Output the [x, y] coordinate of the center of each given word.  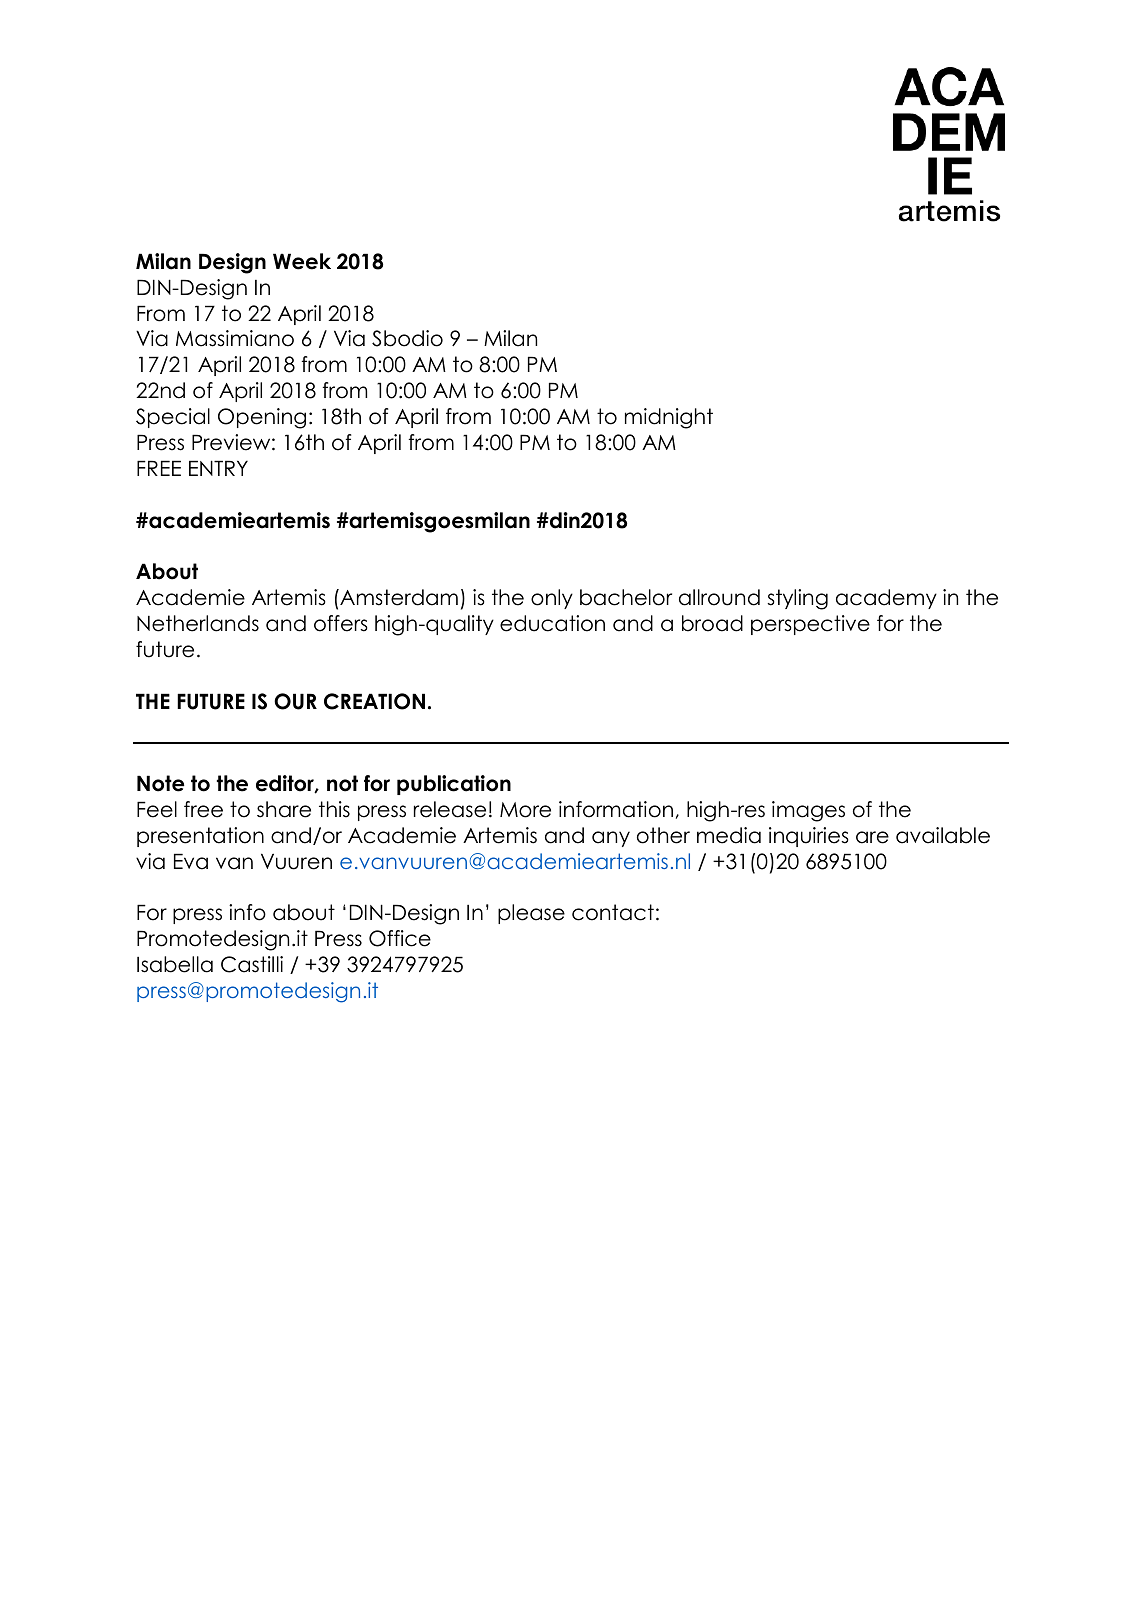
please [531, 914]
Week [302, 261]
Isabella [175, 964]
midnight [669, 418]
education [552, 623]
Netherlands [198, 623]
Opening [262, 418]
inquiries [809, 837]
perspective [810, 625]
